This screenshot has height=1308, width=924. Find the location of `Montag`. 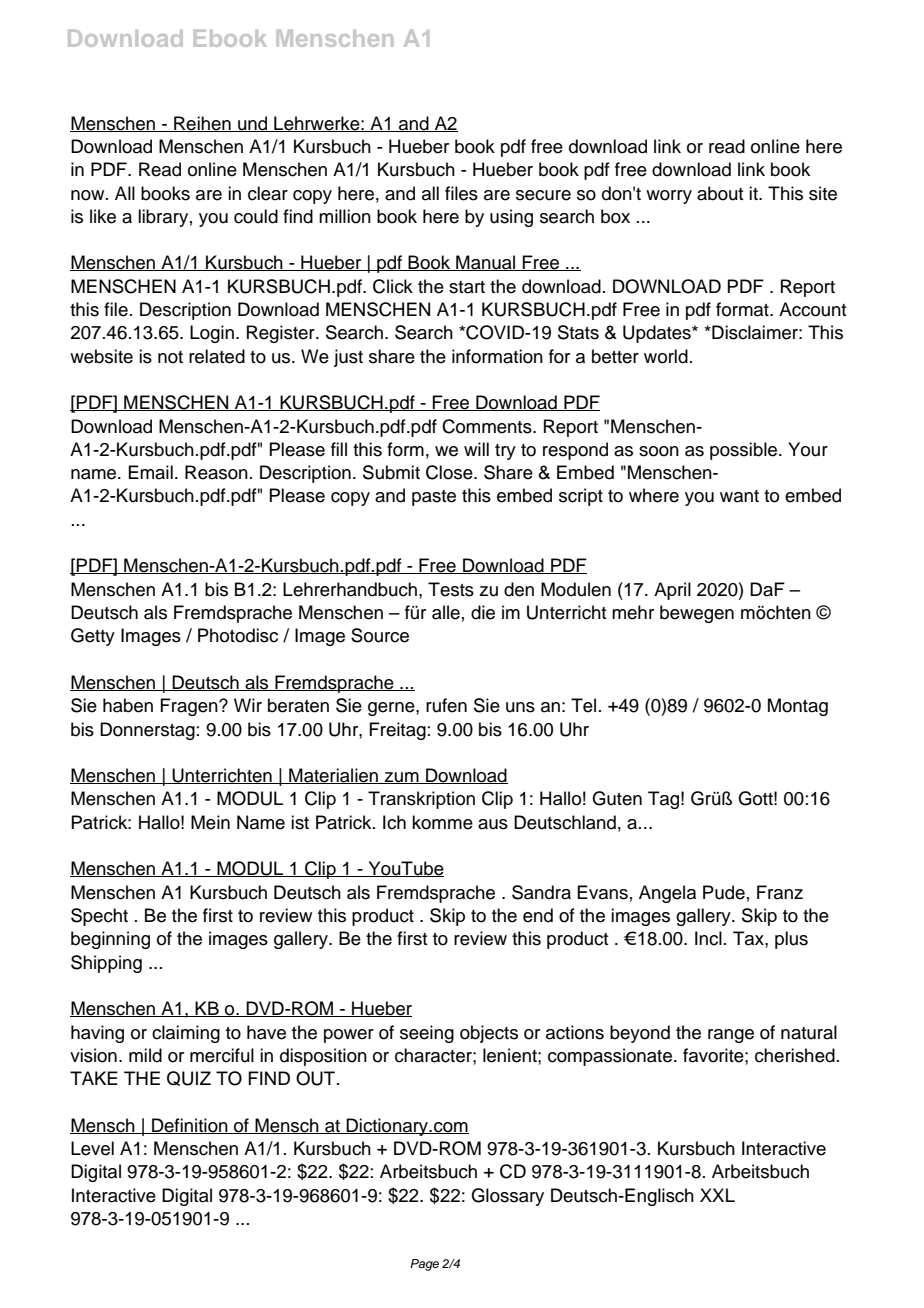

Montag is located at coordinates (798, 707).
